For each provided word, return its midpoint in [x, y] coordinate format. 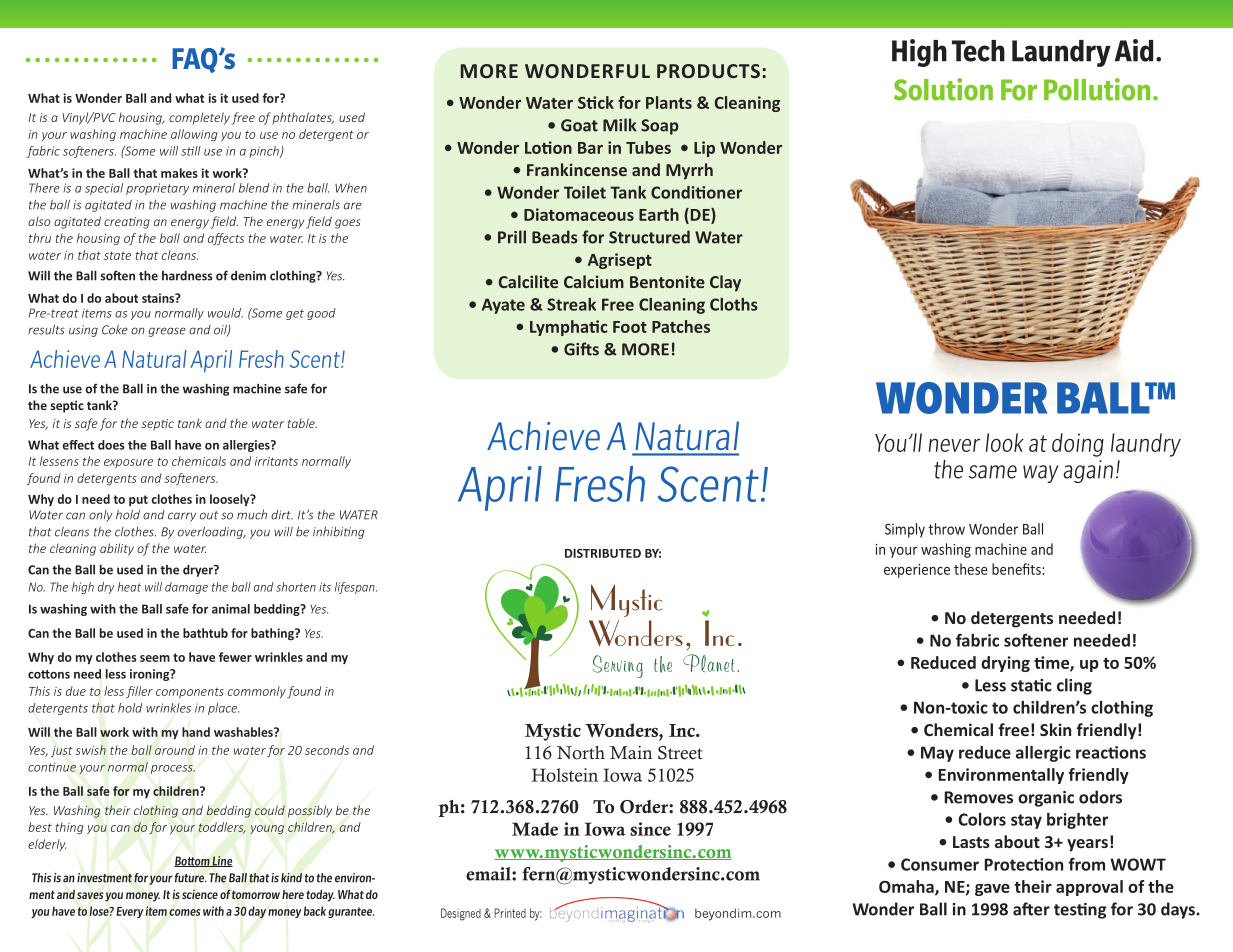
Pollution [1097, 89]
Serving [618, 666]
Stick [596, 102]
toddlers [222, 828]
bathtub [205, 633]
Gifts [581, 349]
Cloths [734, 304]
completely [199, 118]
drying [1005, 664]
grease [167, 332]
